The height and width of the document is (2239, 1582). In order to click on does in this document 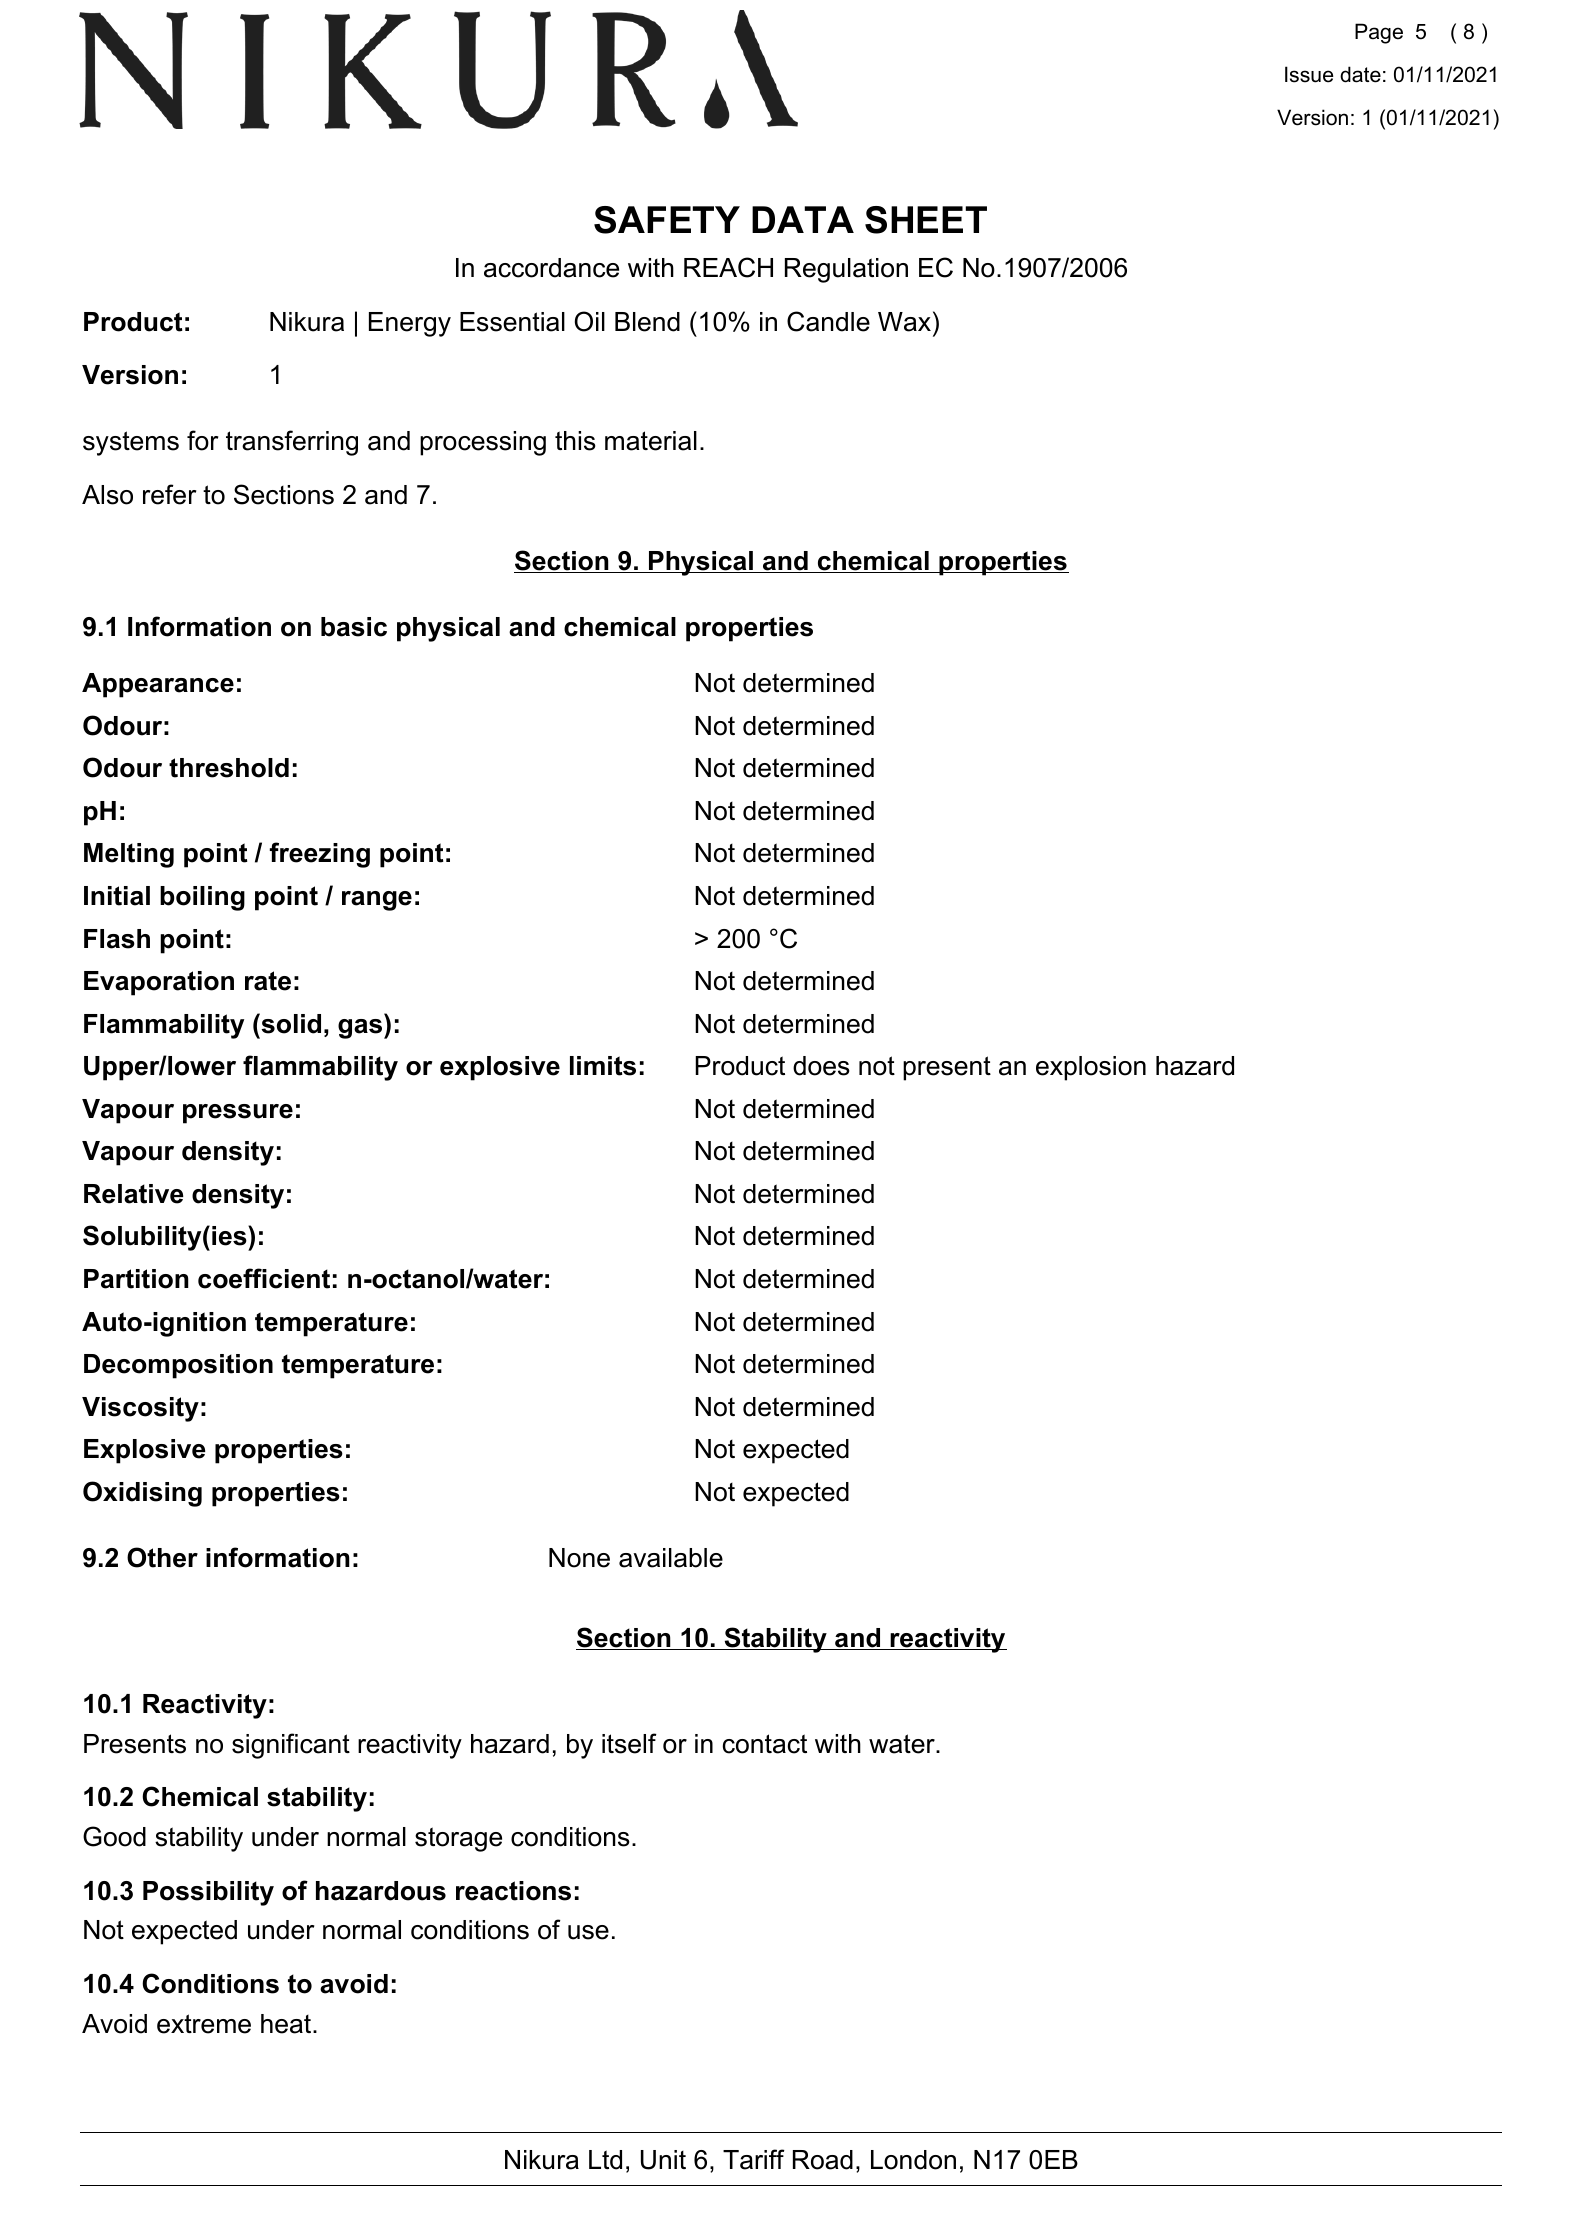, I will do `click(821, 1066)`.
